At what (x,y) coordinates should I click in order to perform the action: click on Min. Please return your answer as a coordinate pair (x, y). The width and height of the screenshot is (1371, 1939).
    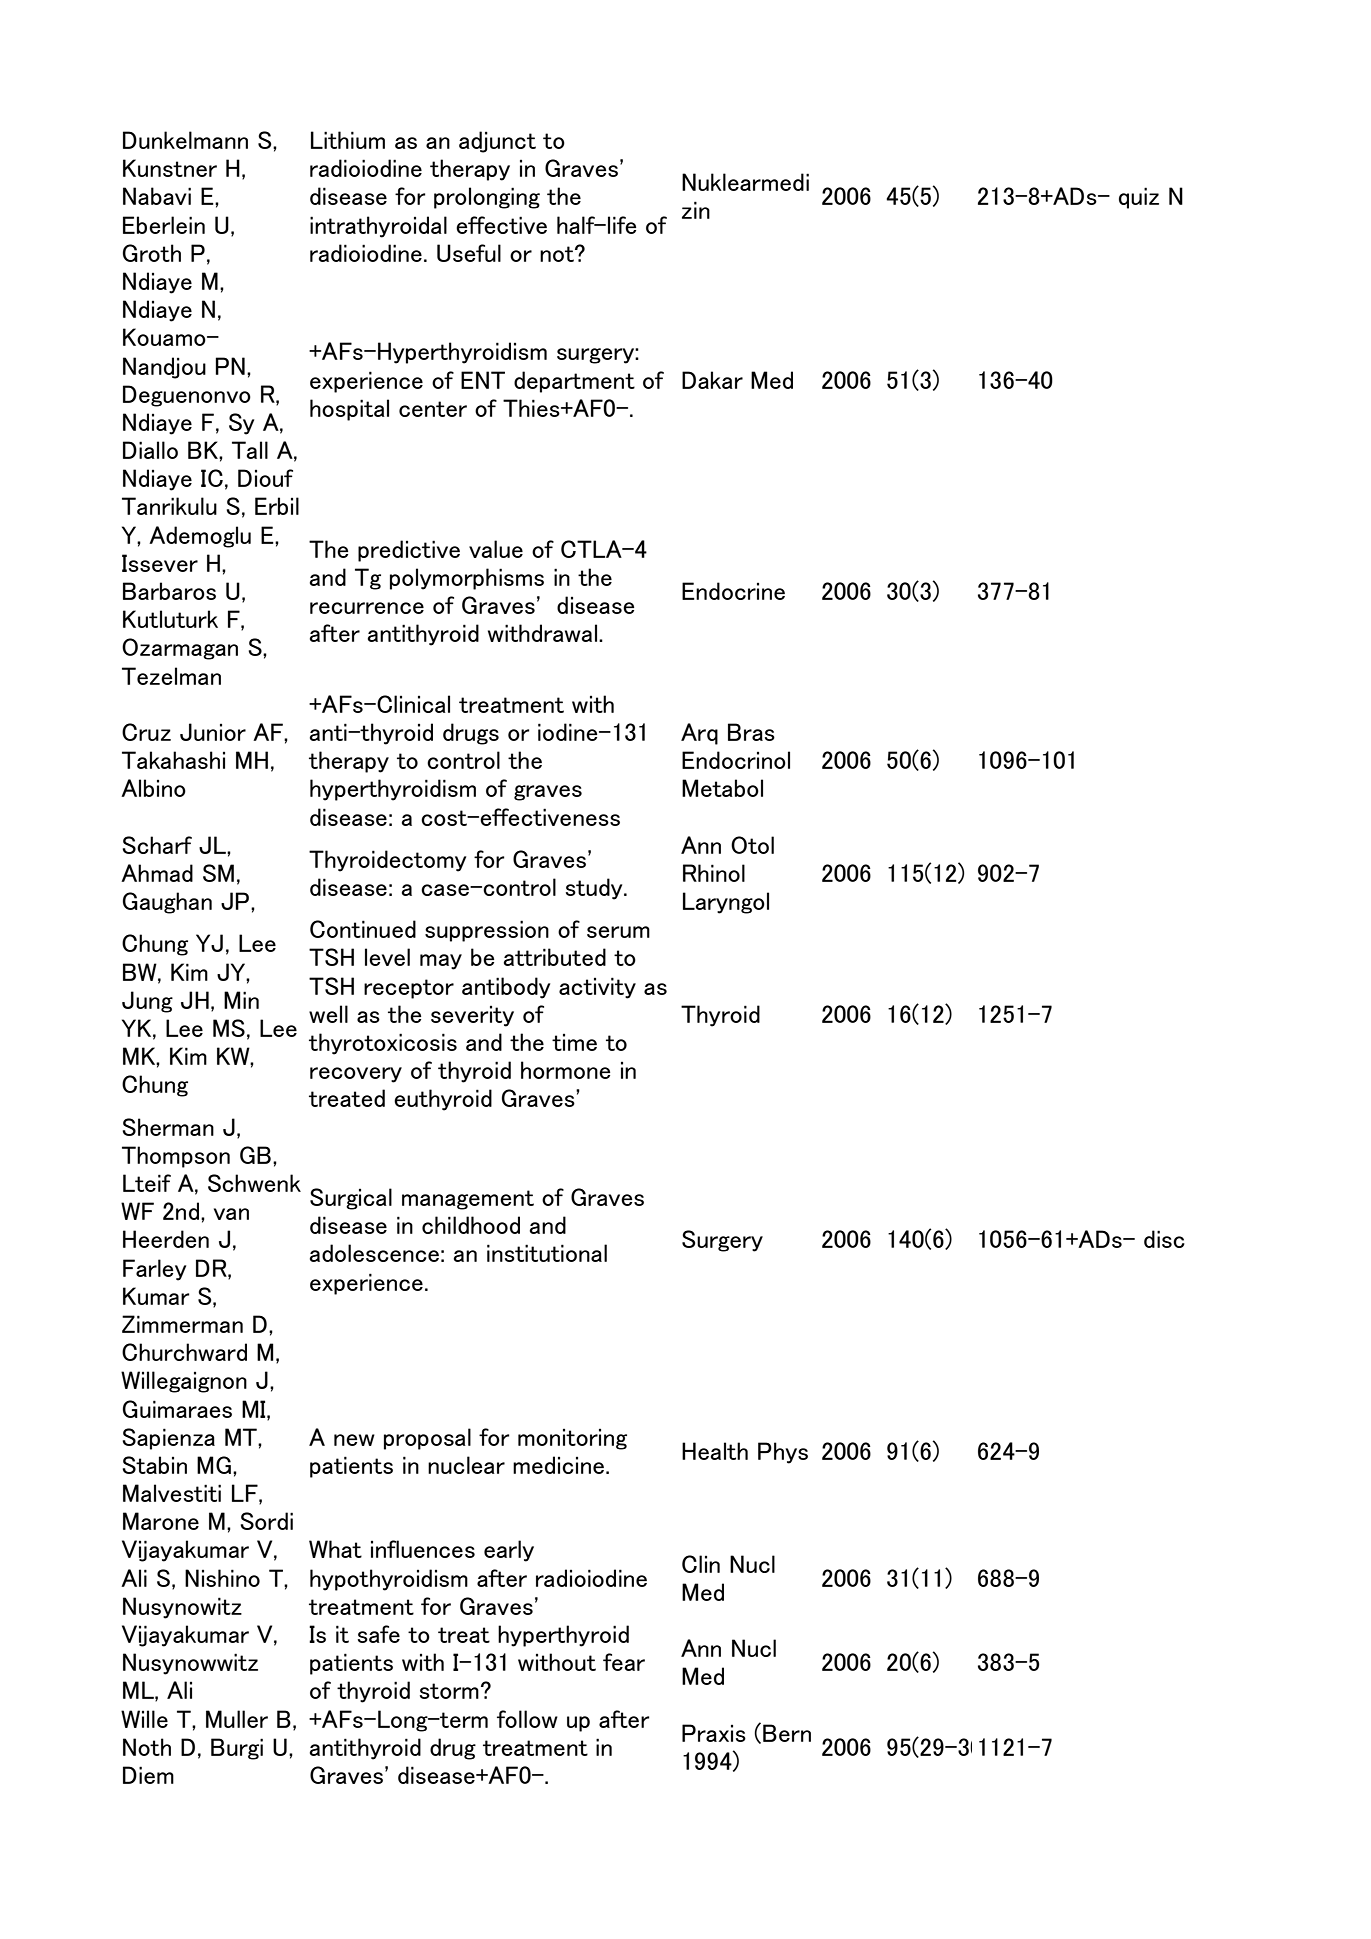
    Looking at the image, I should click on (241, 1000).
